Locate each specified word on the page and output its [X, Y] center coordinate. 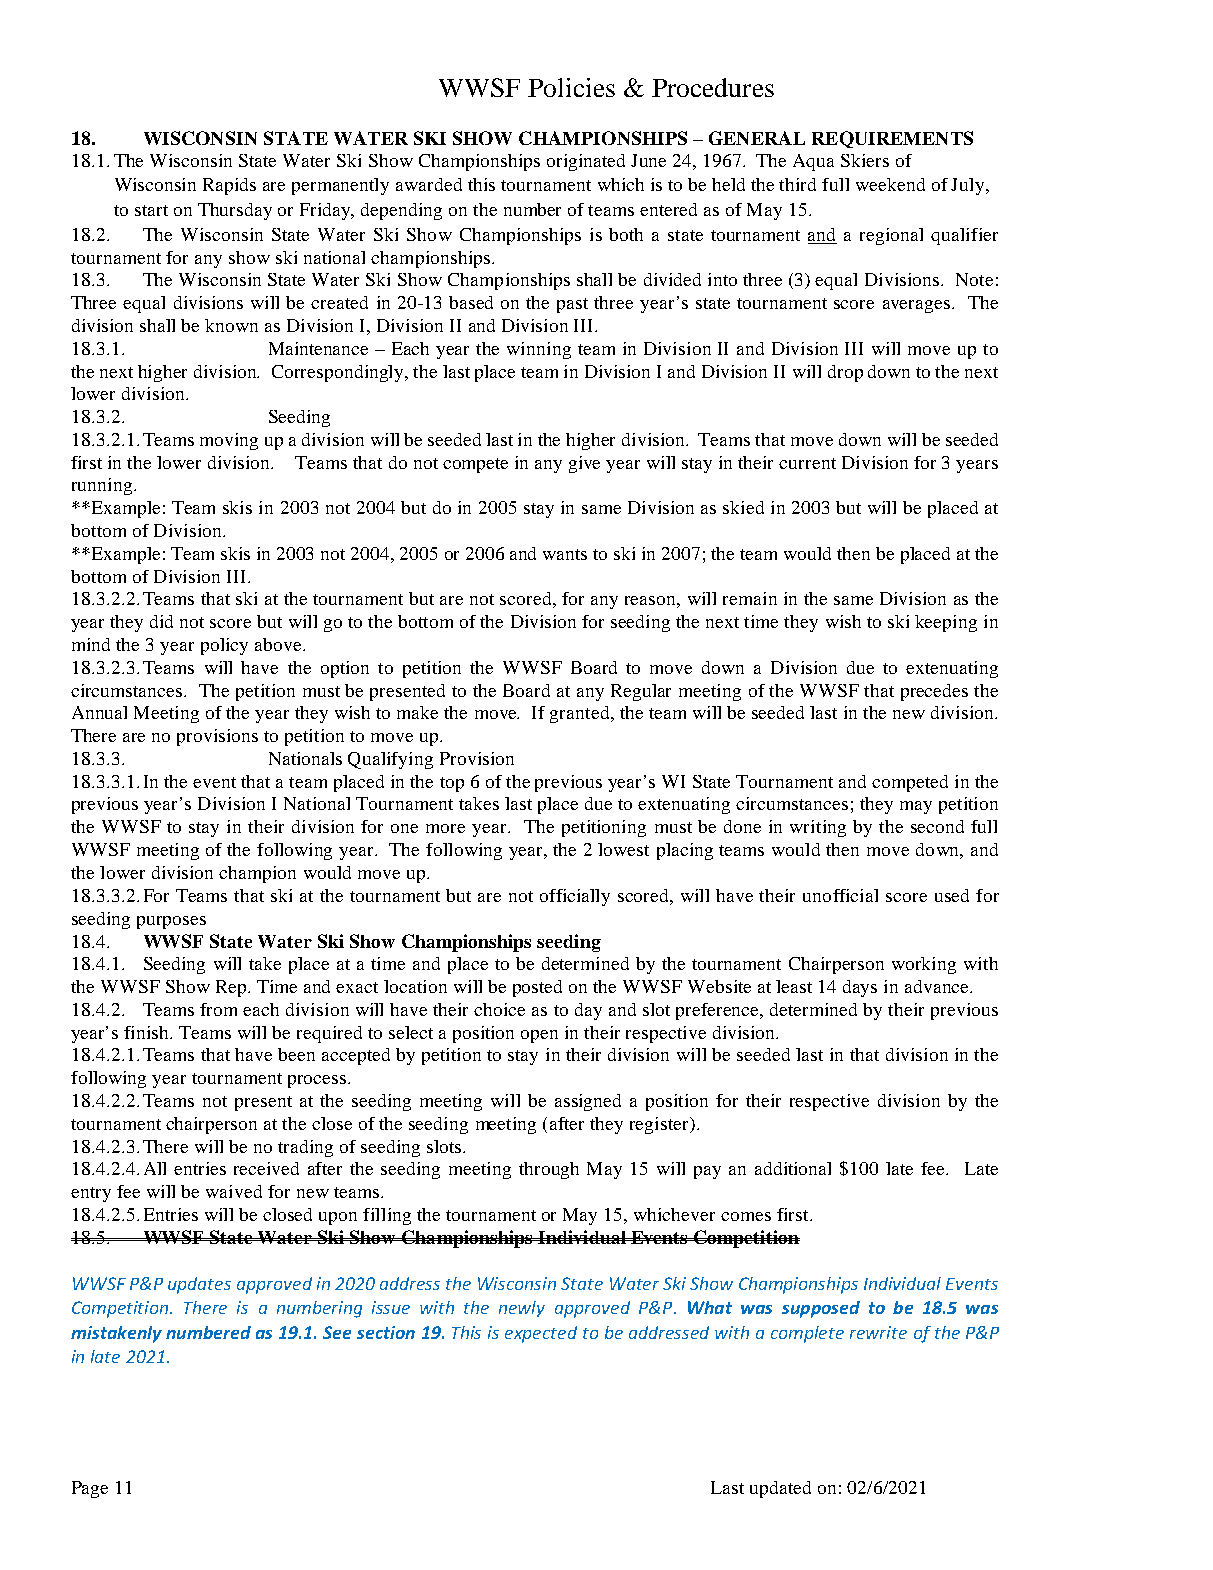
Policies [571, 87]
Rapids [229, 186]
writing [818, 828]
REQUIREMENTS [892, 139]
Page [90, 1489]
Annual [99, 712]
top [452, 784]
